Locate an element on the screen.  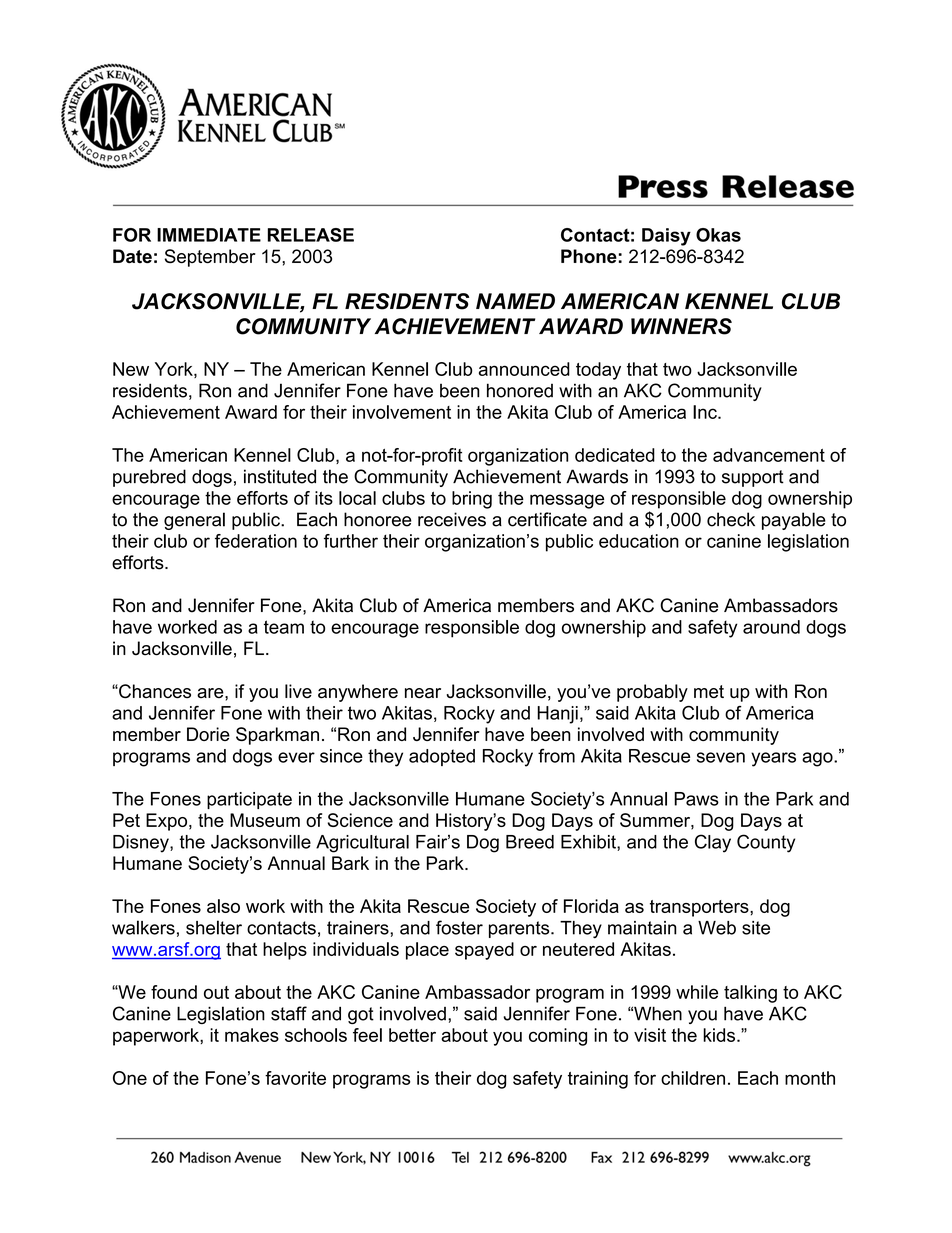
Disney is located at coordinates (142, 844).
